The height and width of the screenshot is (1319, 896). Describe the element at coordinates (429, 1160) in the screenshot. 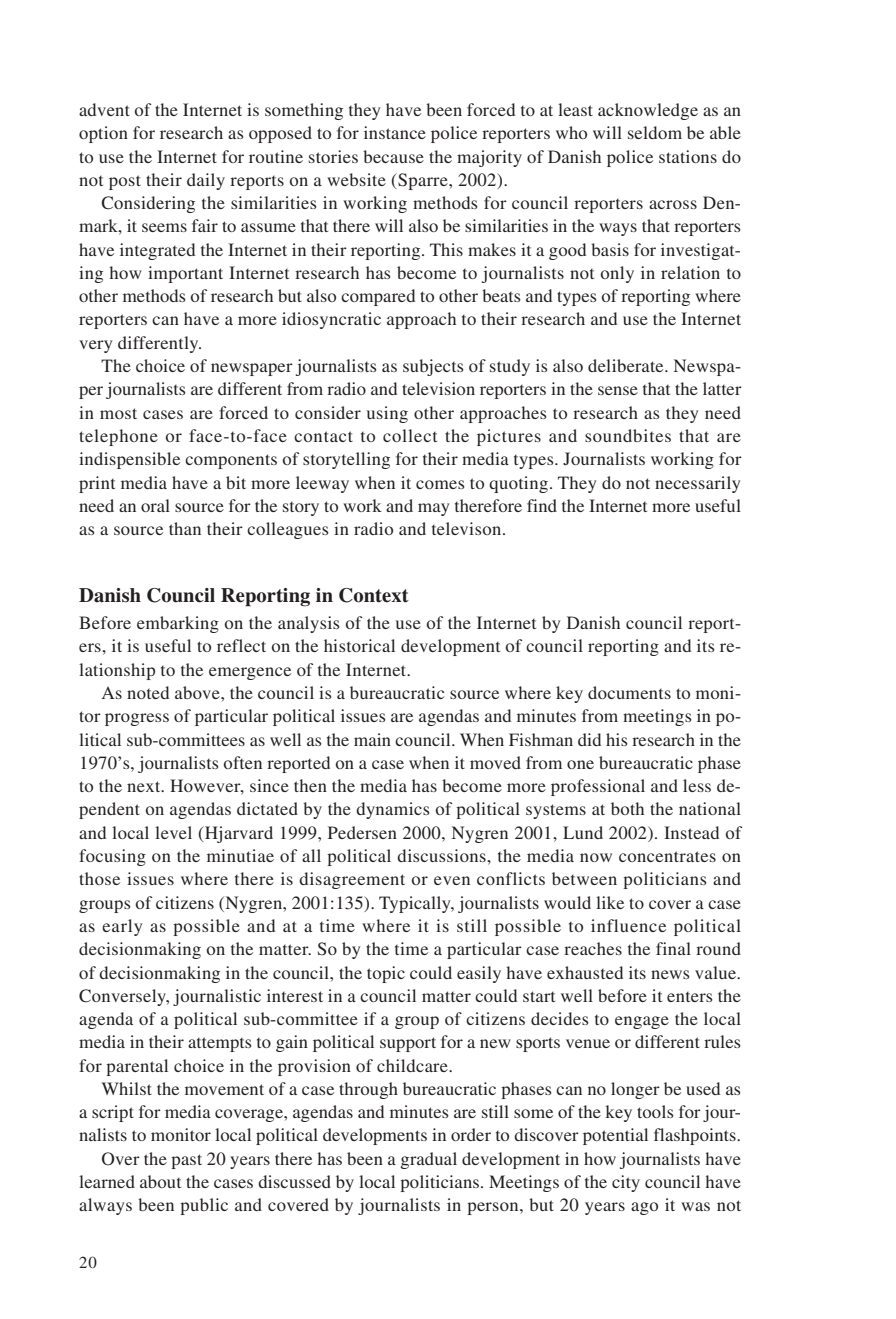

I see `gradual` at that location.
